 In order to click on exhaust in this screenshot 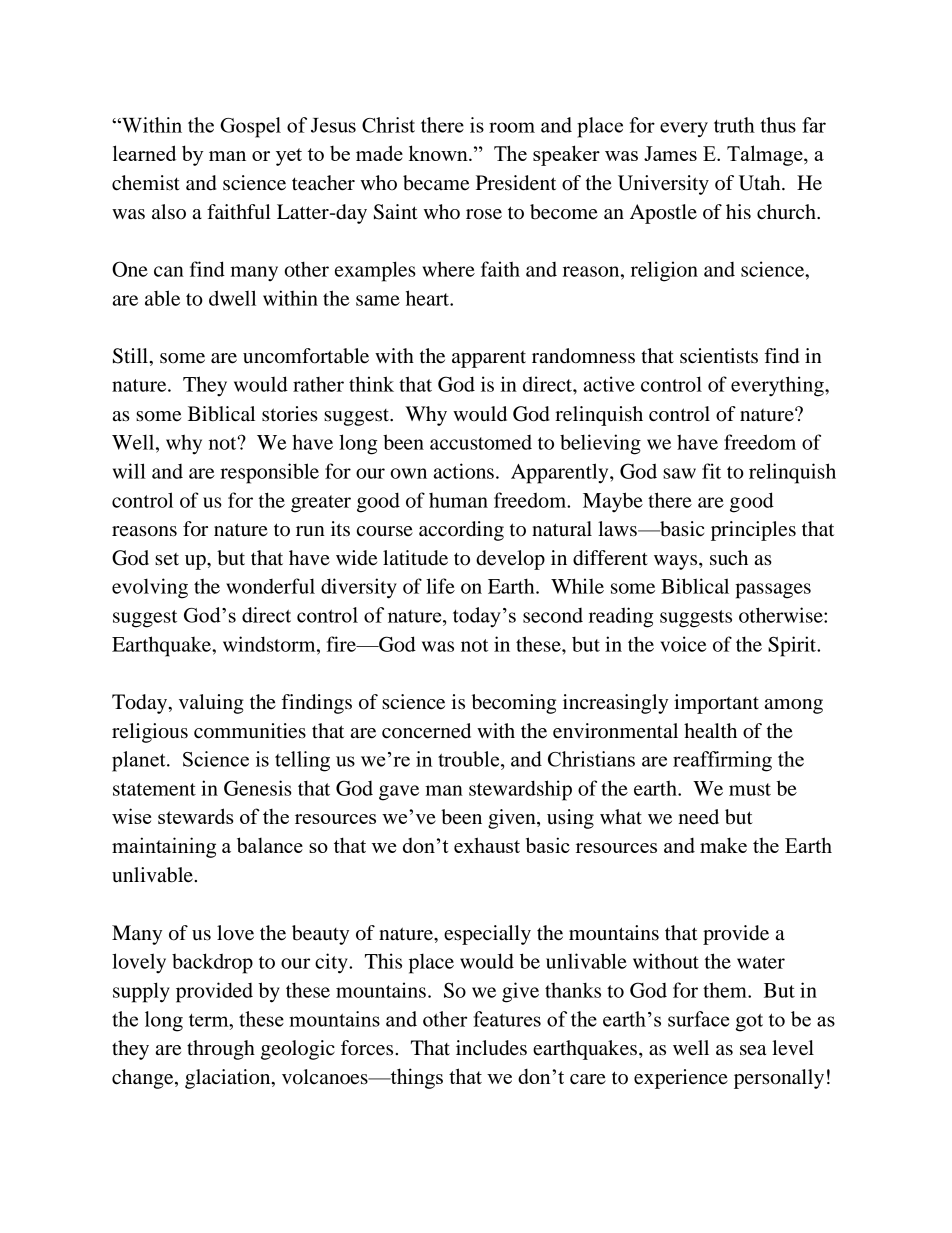, I will do `click(487, 845)`.
